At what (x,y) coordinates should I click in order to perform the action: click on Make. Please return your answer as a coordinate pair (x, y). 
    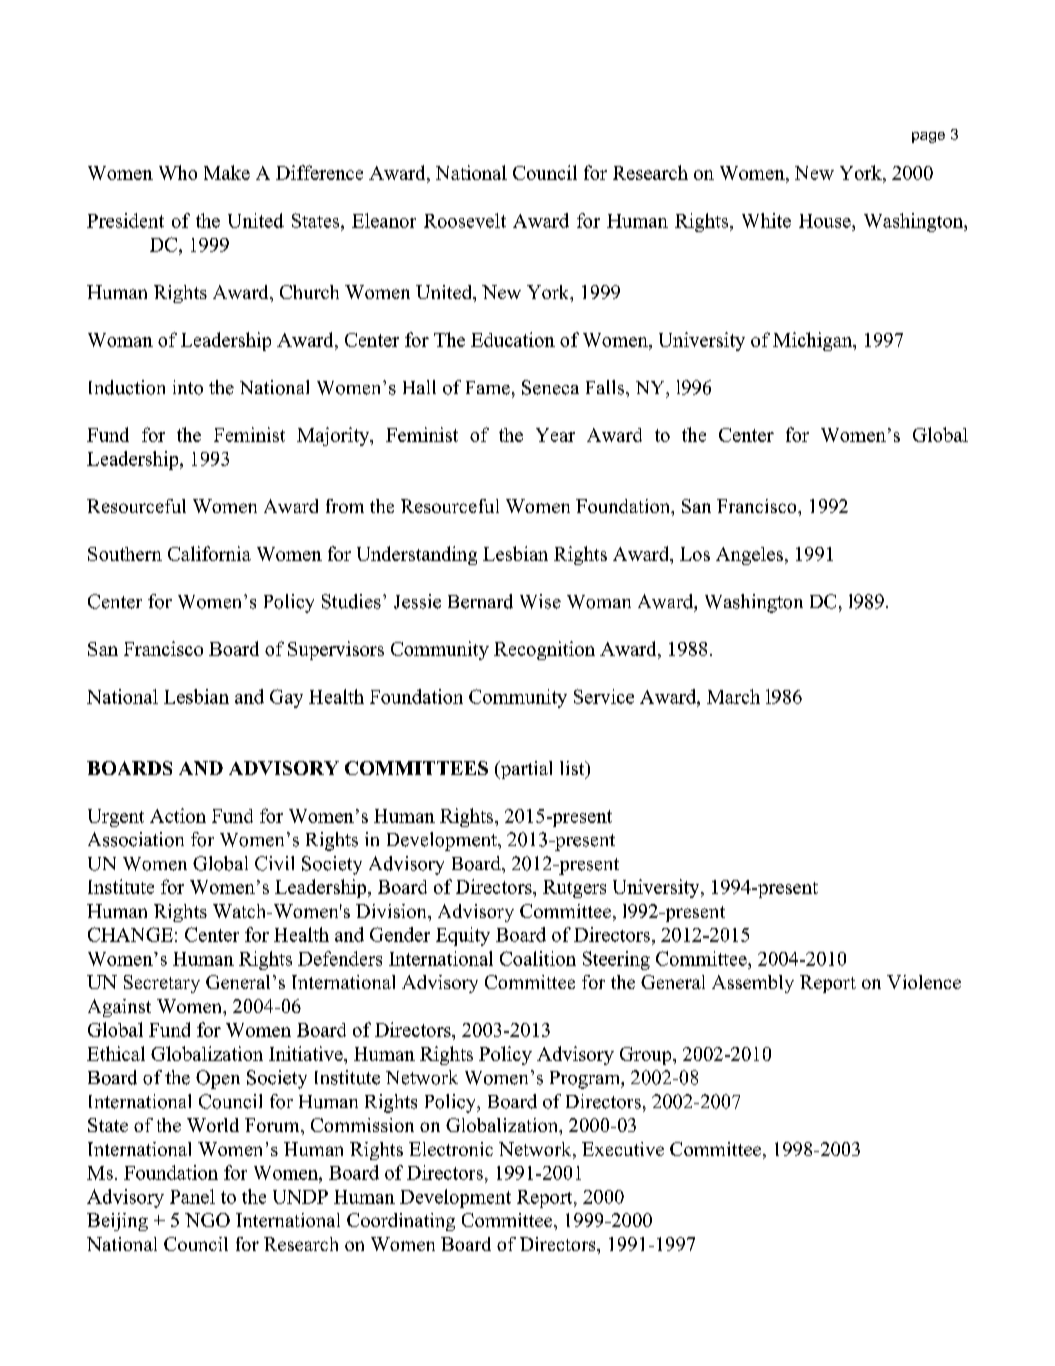
    Looking at the image, I should click on (227, 172).
